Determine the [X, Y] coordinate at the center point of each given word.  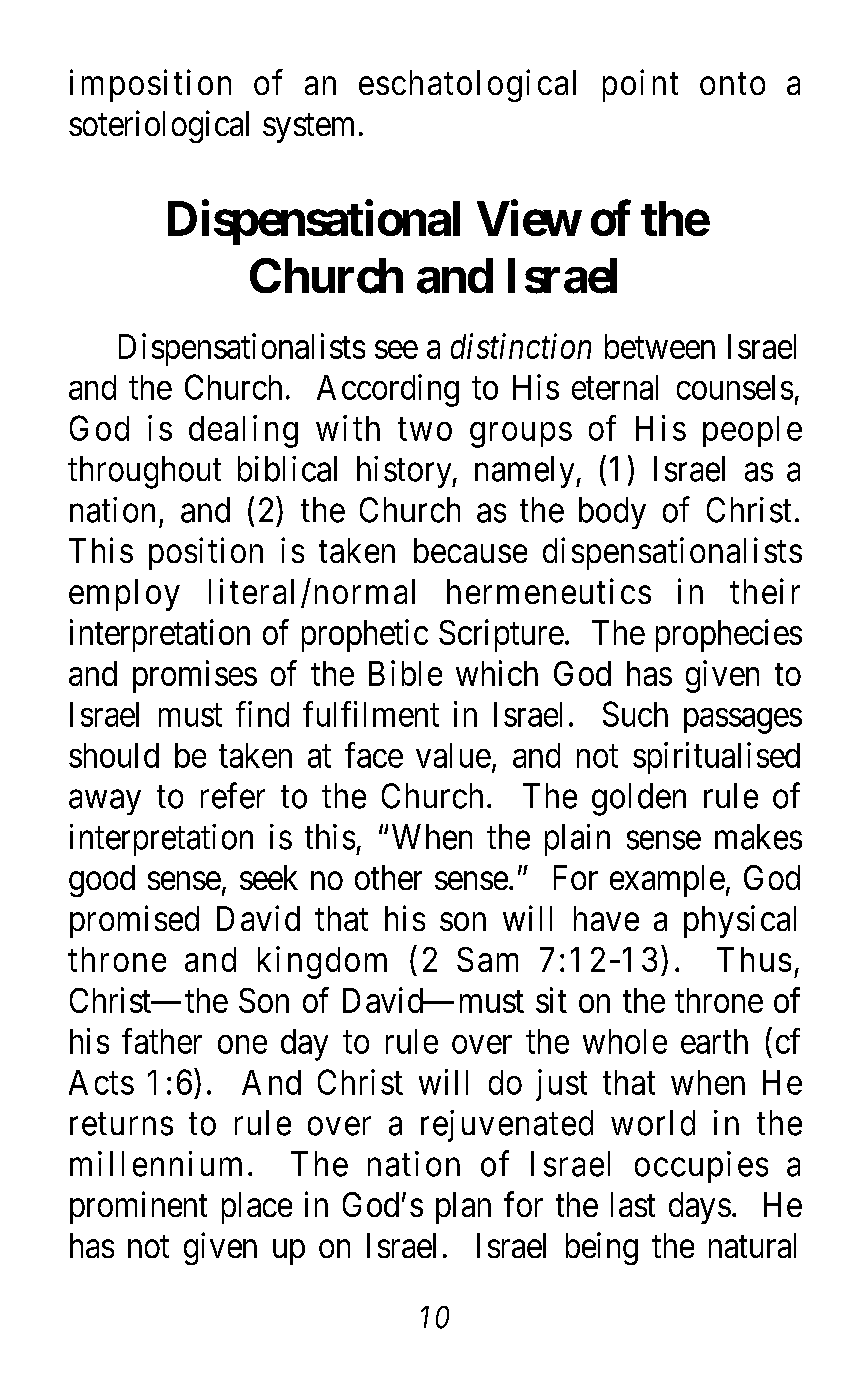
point [640, 85]
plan [463, 1208]
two [425, 429]
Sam [487, 959]
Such [635, 714]
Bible [405, 673]
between [660, 346]
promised [134, 921]
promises [195, 676]
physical [740, 921]
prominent [138, 1207]
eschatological [467, 85]
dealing [243, 431]
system [308, 128]
